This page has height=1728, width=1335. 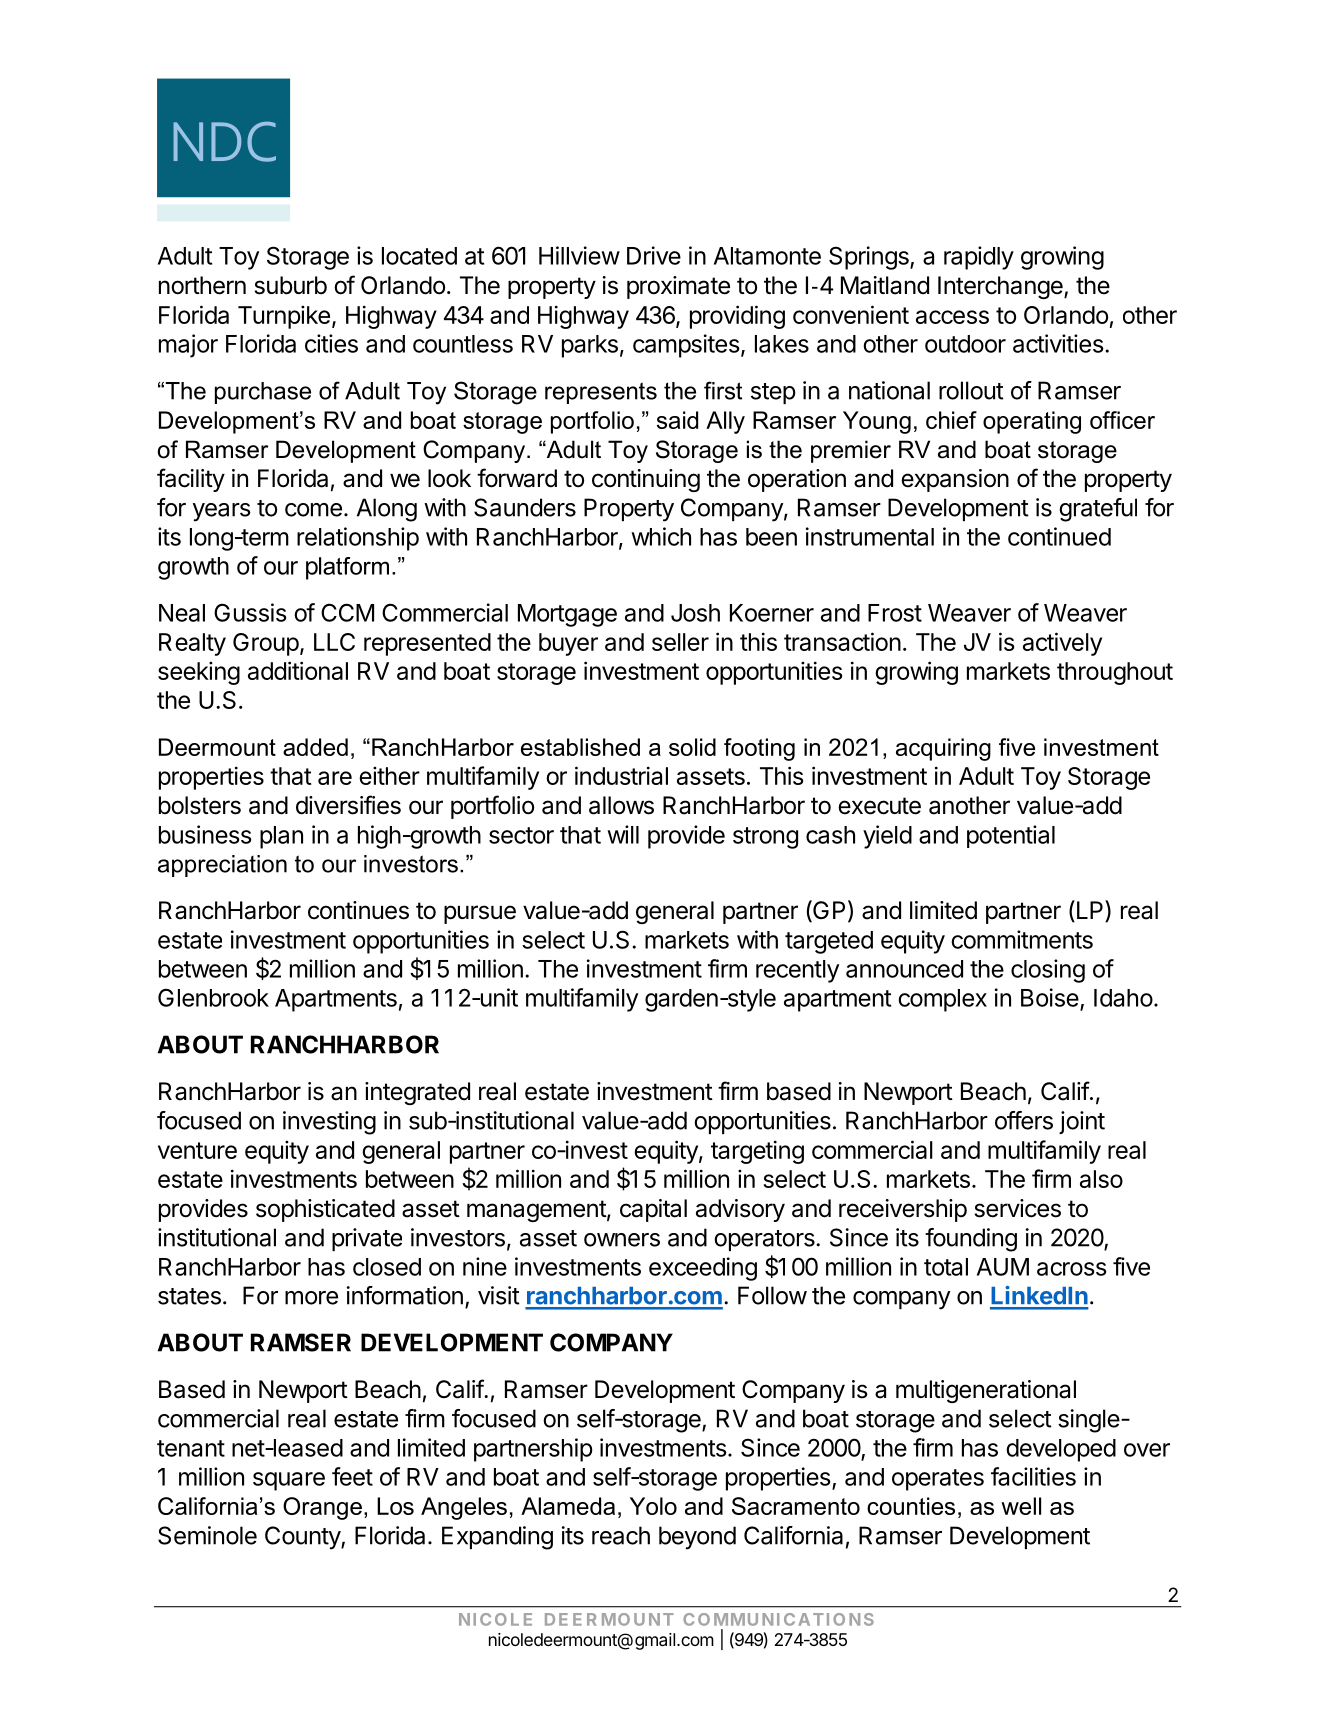 What do you see at coordinates (224, 142) in the page?
I see `NDC` at bounding box center [224, 142].
